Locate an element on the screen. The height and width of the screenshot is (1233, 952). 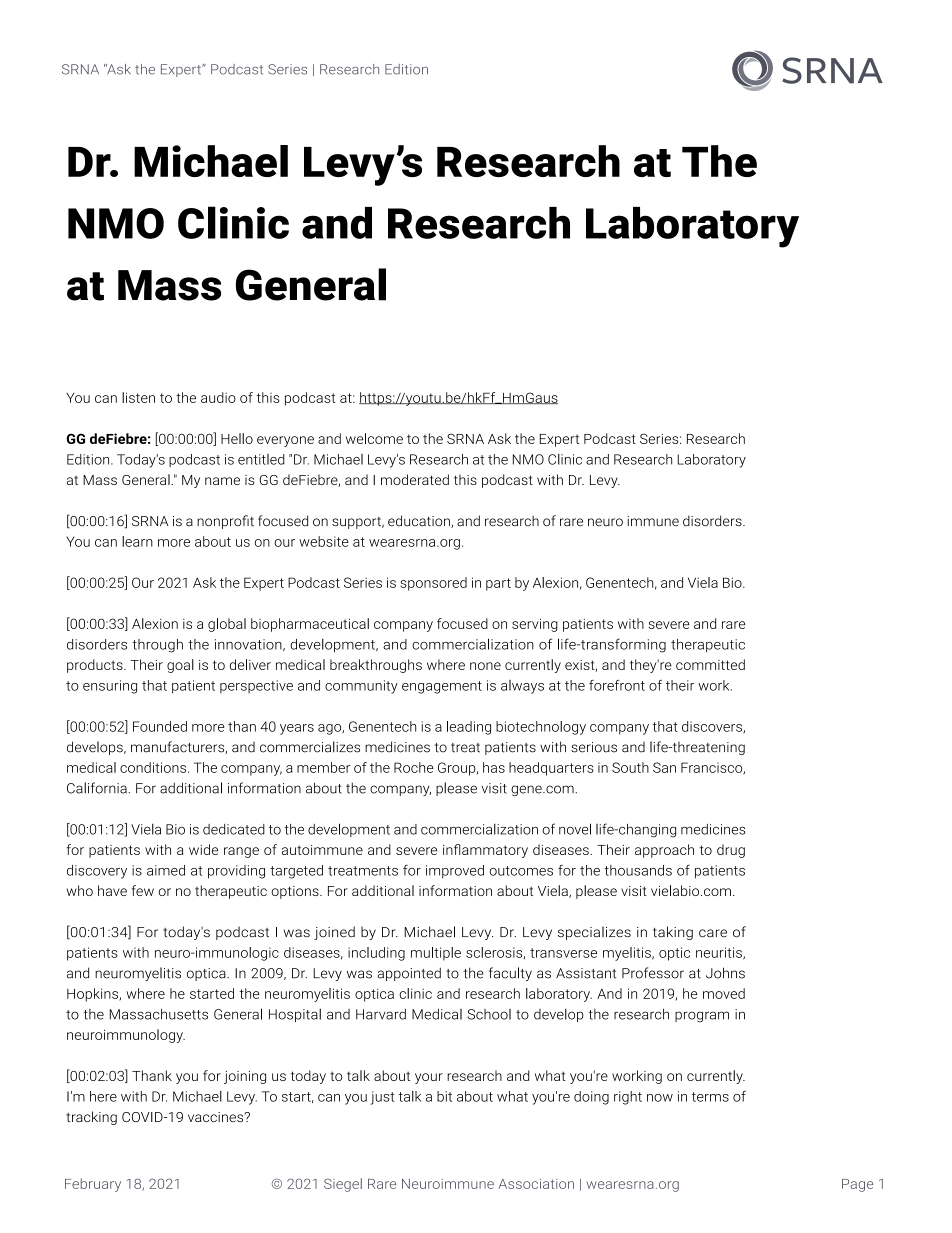
Association is located at coordinates (536, 1184).
